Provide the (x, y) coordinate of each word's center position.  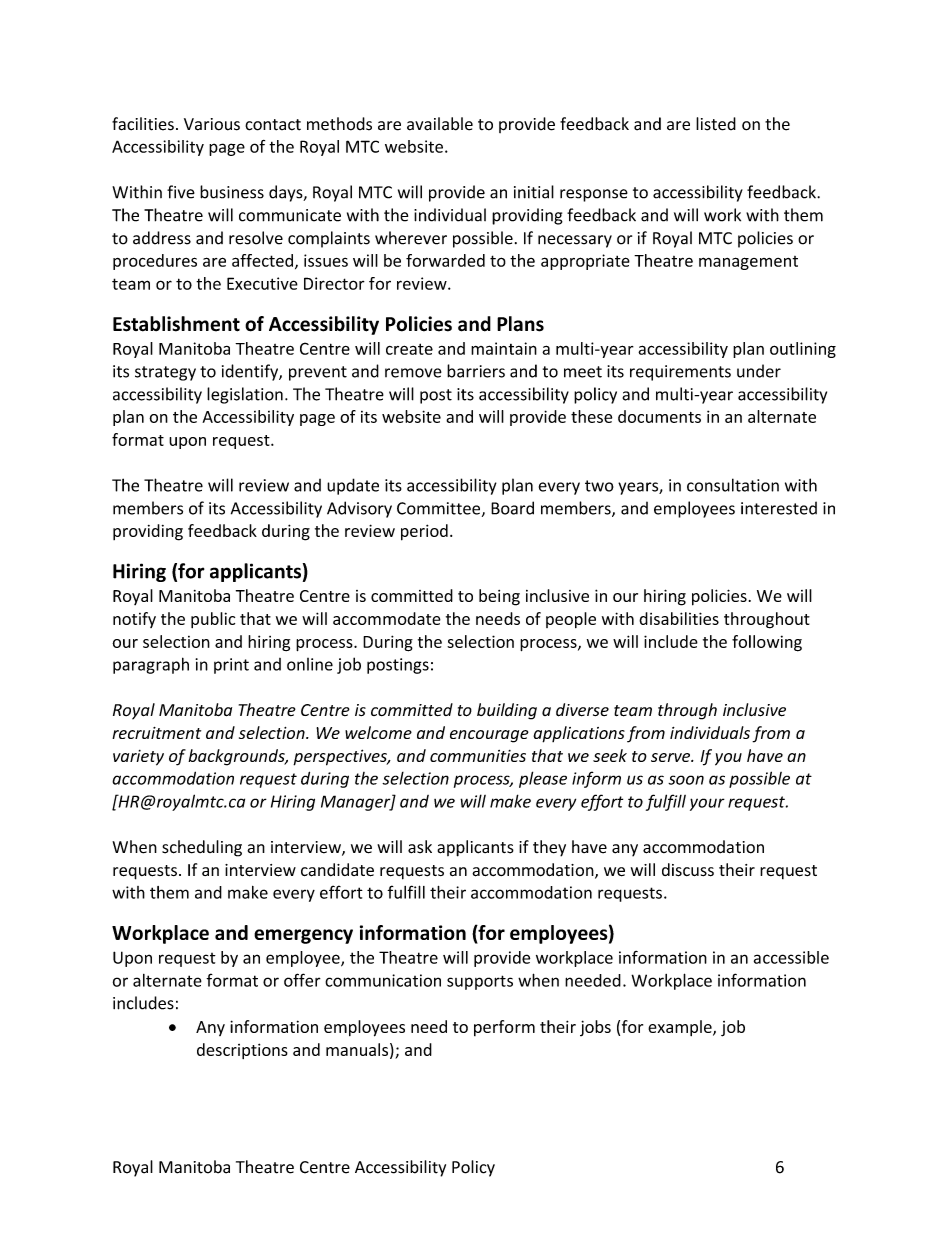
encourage (489, 736)
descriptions (242, 1051)
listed (716, 124)
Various (212, 124)
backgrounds (237, 757)
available (440, 124)
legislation (245, 395)
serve (671, 757)
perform (504, 1028)
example (681, 1028)
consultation (733, 485)
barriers (476, 371)
